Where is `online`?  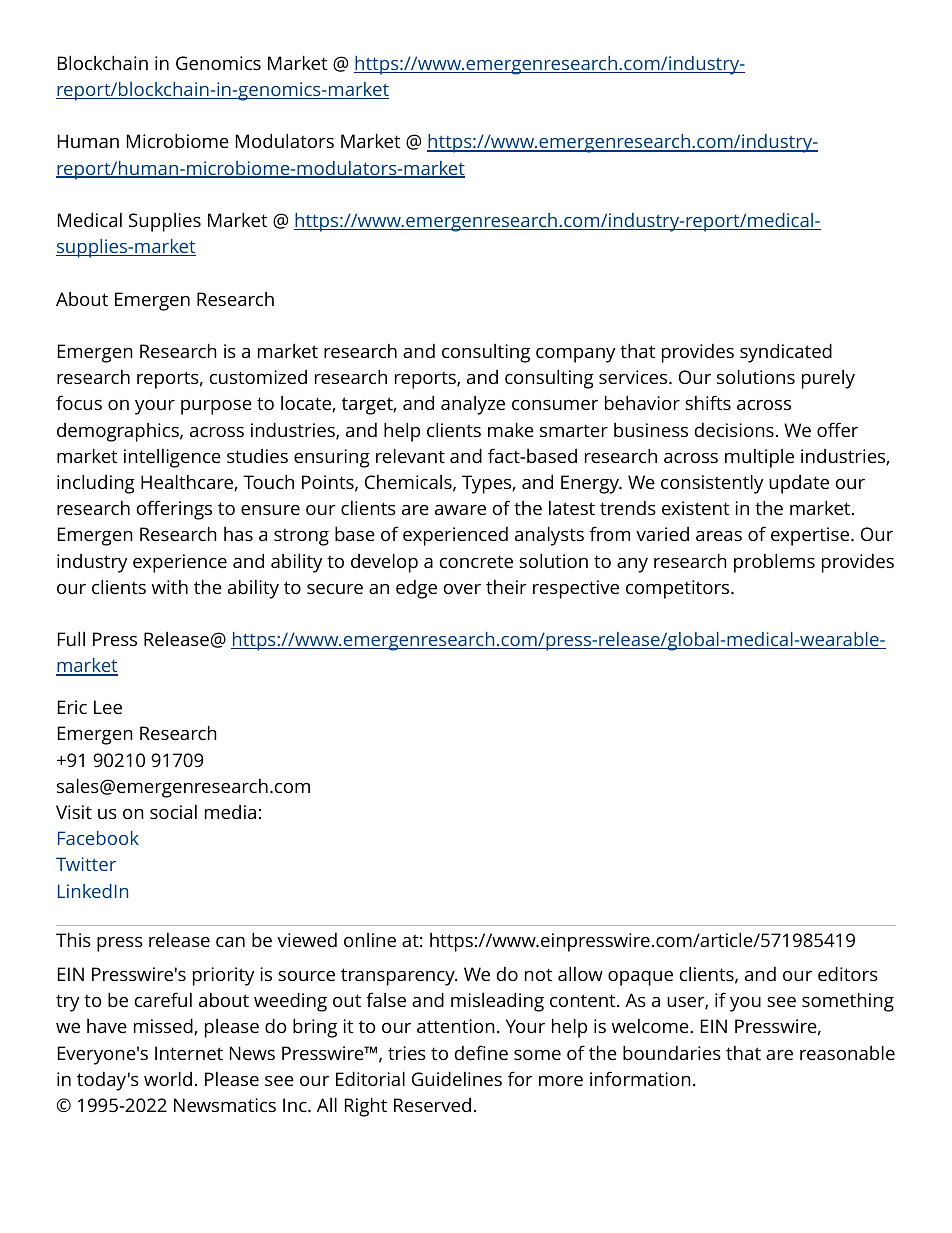
online is located at coordinates (370, 940).
